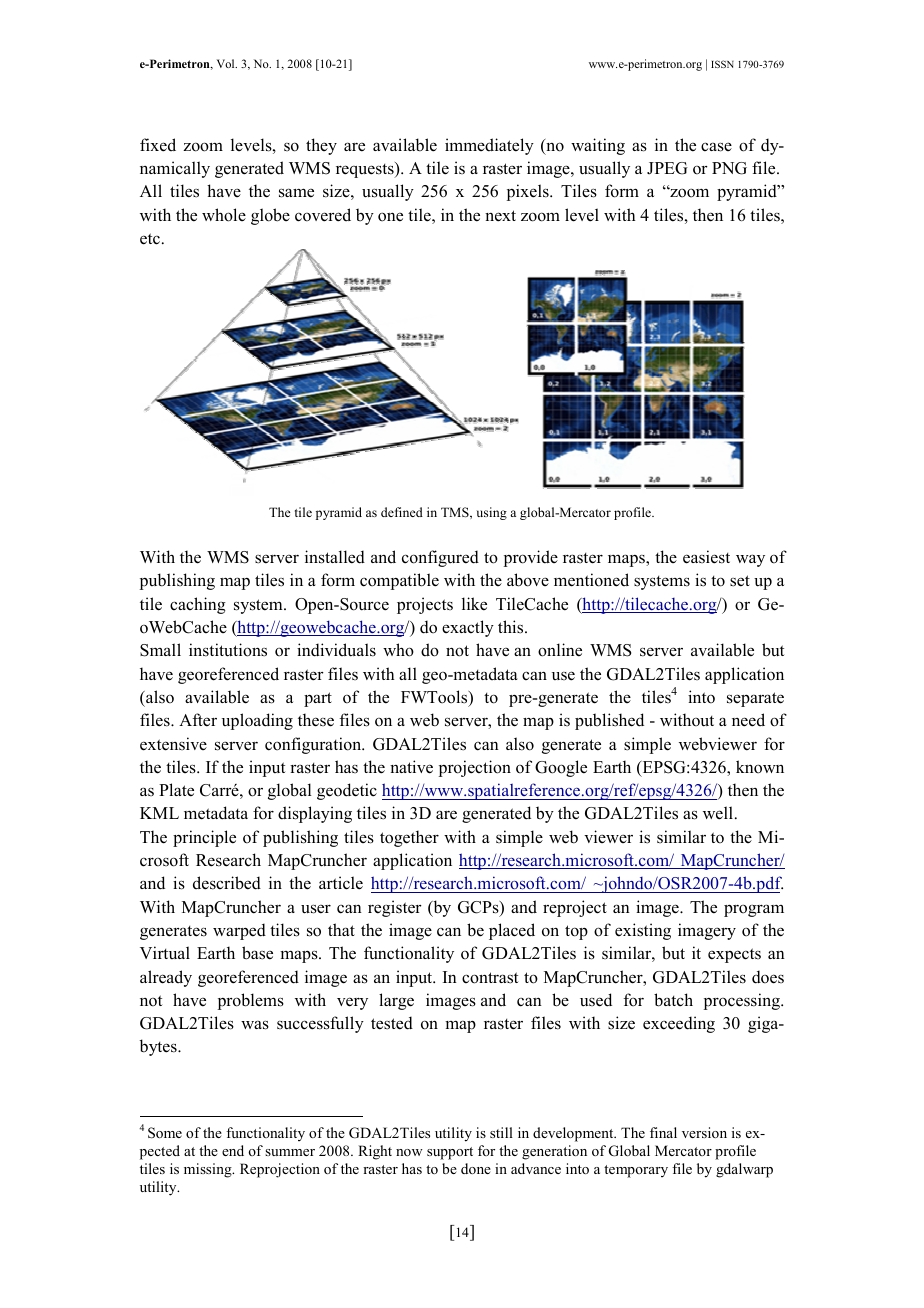 This page has height=1308, width=924. I want to click on set, so click(740, 581).
